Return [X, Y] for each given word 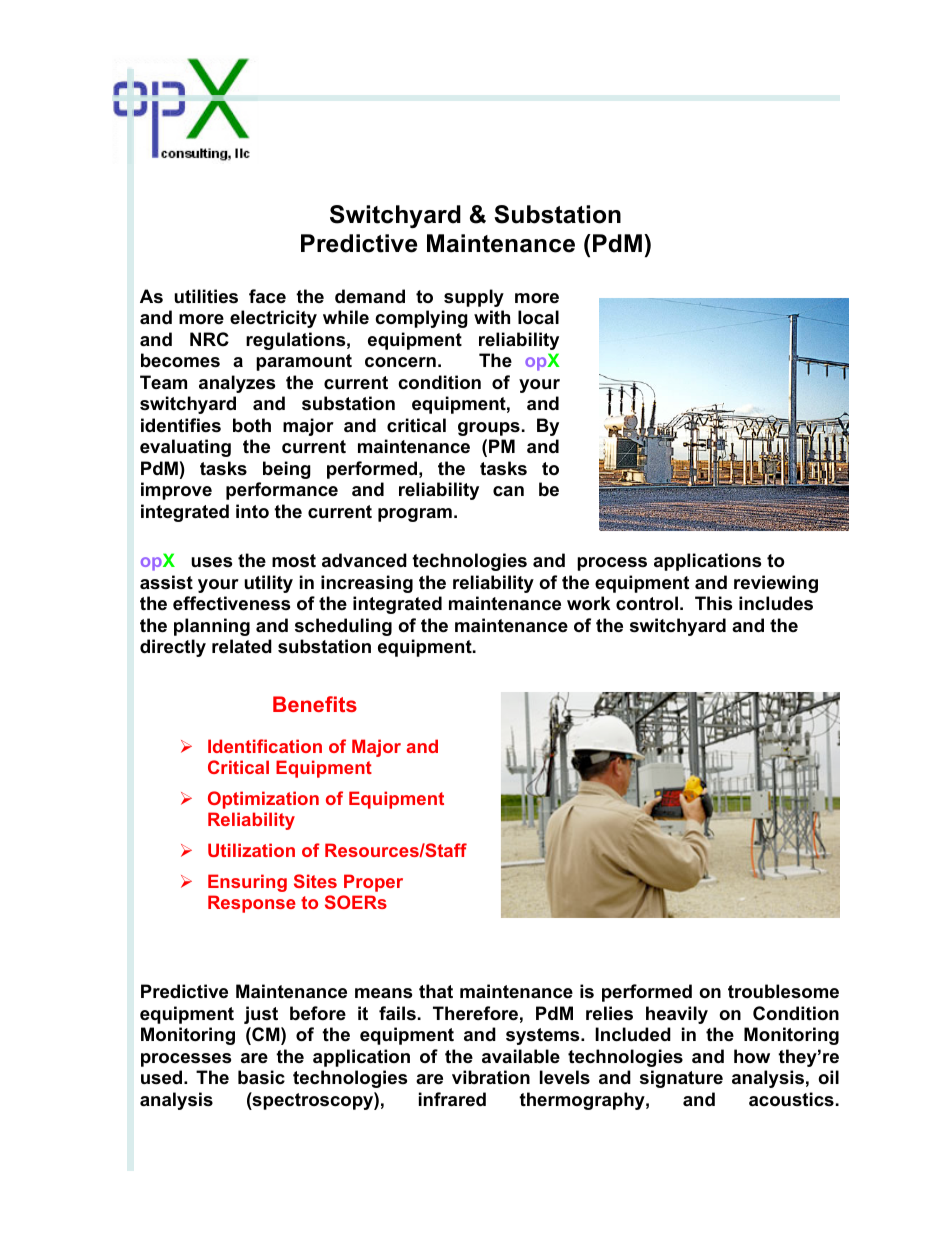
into [252, 511]
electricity [273, 319]
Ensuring [247, 883]
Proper [373, 883]
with [492, 317]
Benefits [315, 704]
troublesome [783, 991]
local [538, 317]
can [508, 491]
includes [776, 603]
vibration [491, 1077]
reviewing [776, 584]
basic [261, 1077]
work [588, 603]
